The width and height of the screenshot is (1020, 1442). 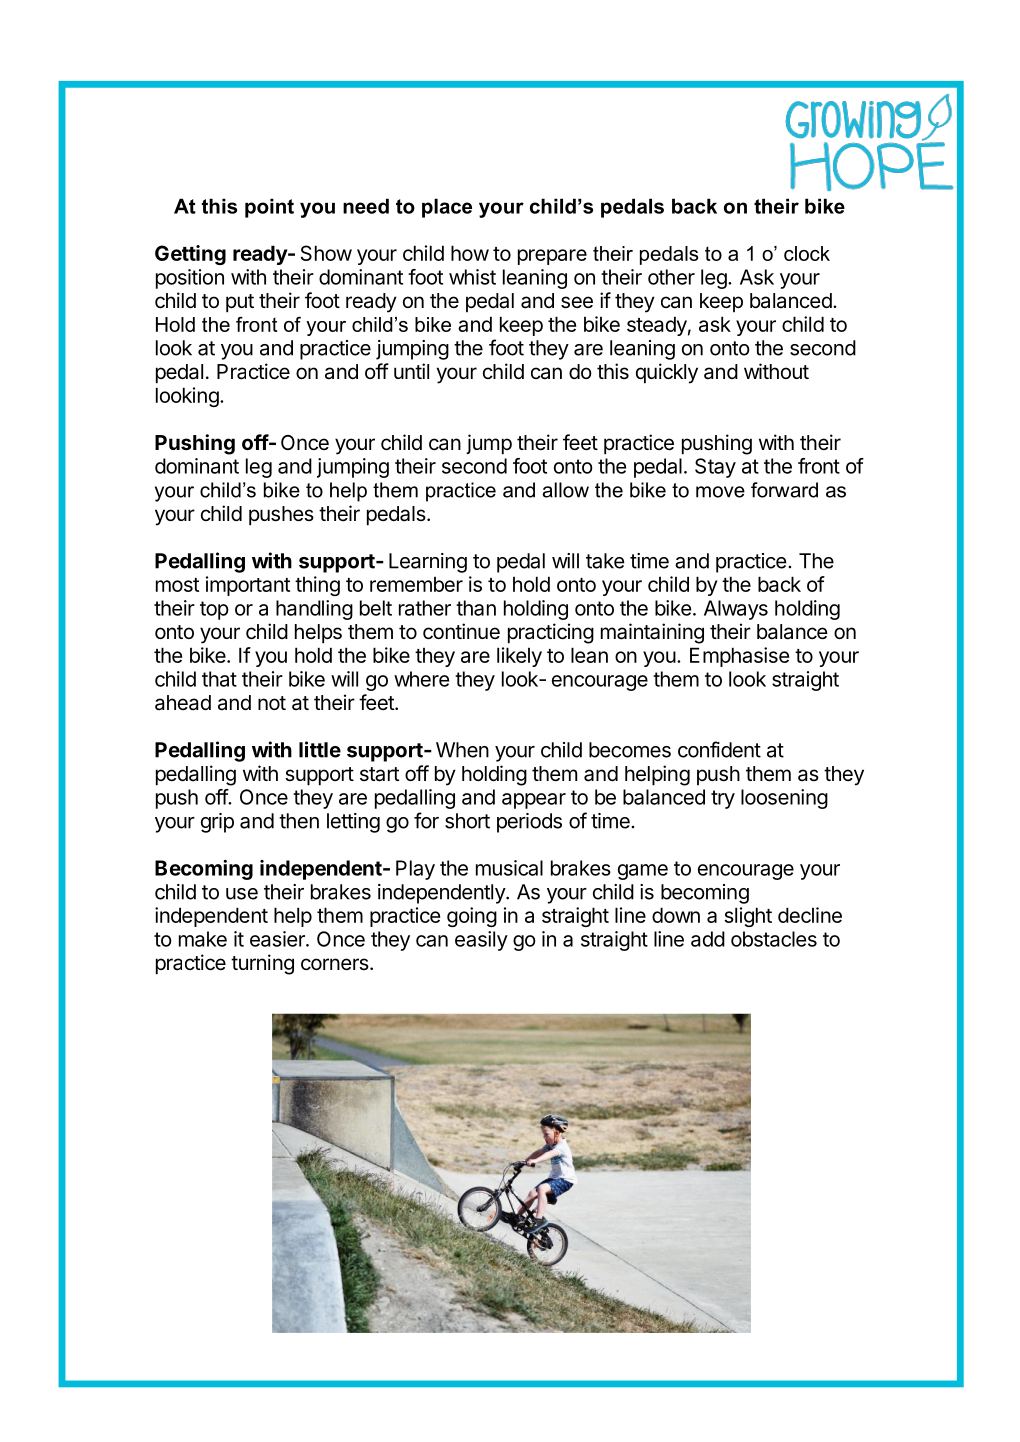 What do you see at coordinates (807, 253) in the screenshot?
I see `clock` at bounding box center [807, 253].
